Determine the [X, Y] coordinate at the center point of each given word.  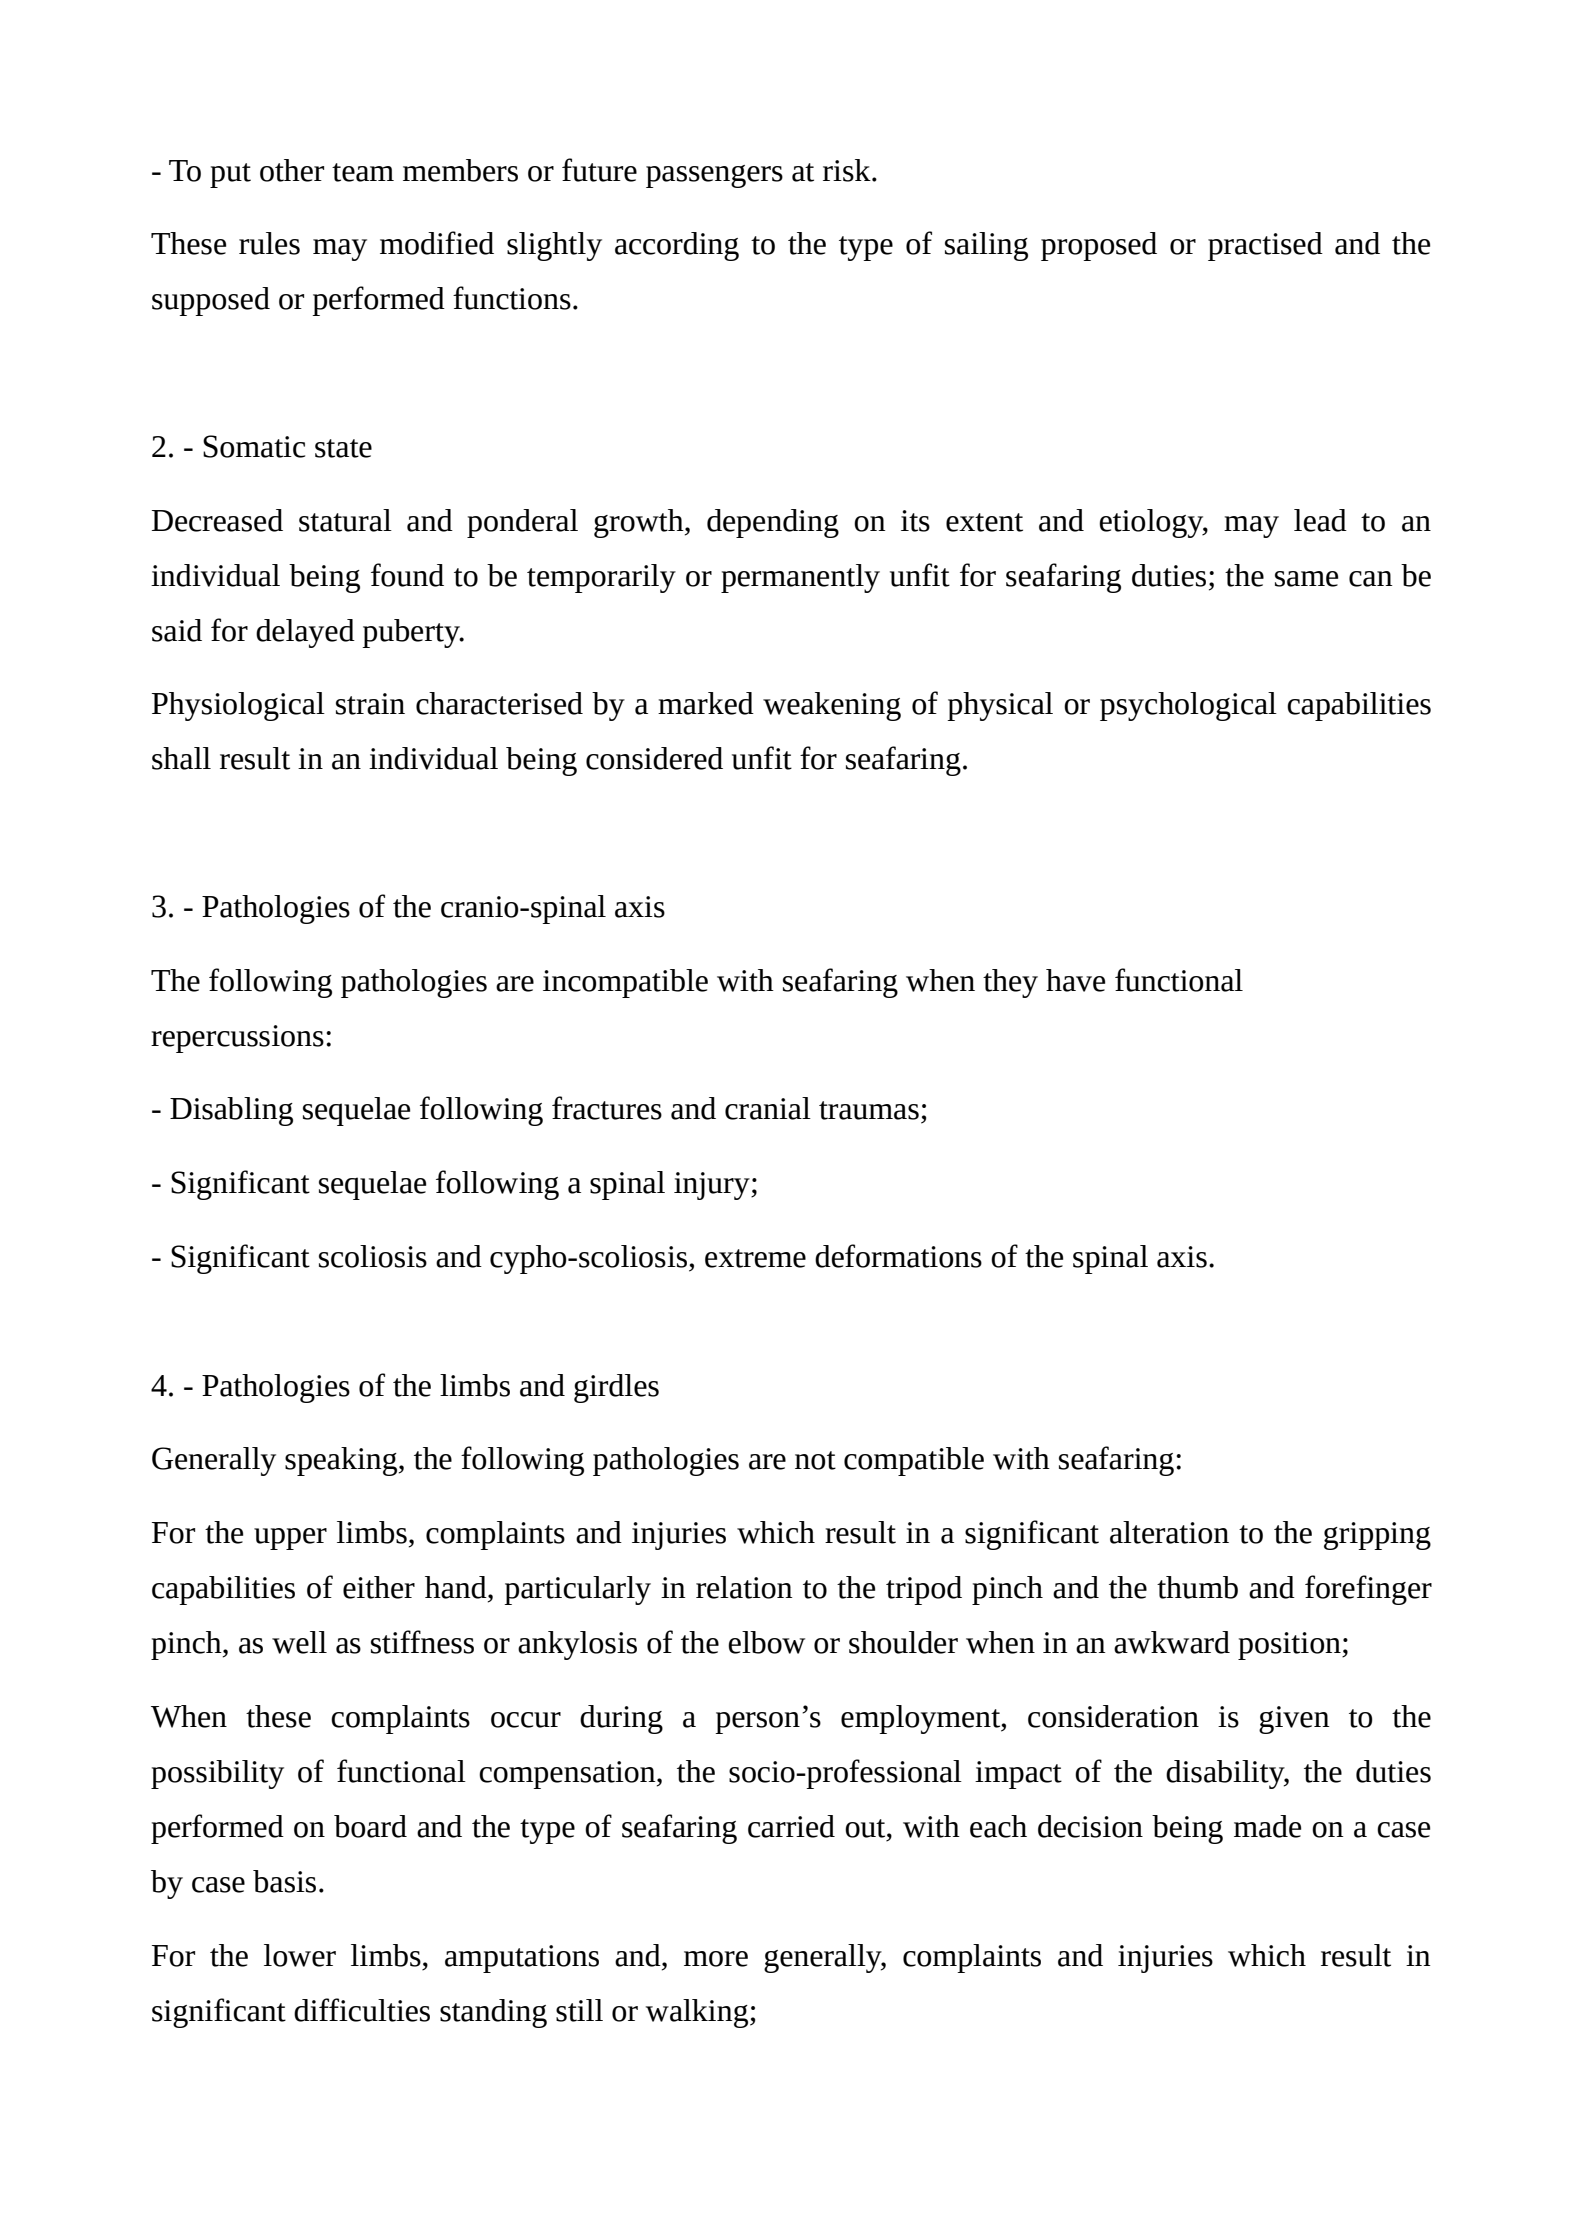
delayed [305, 633]
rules [269, 243]
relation [744, 1587]
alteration [1169, 1532]
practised [1265, 246]
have [1075, 980]
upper [290, 1539]
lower [300, 1955]
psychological [1188, 706]
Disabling [231, 1111]
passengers [714, 176]
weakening [832, 706]
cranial [768, 1108]
